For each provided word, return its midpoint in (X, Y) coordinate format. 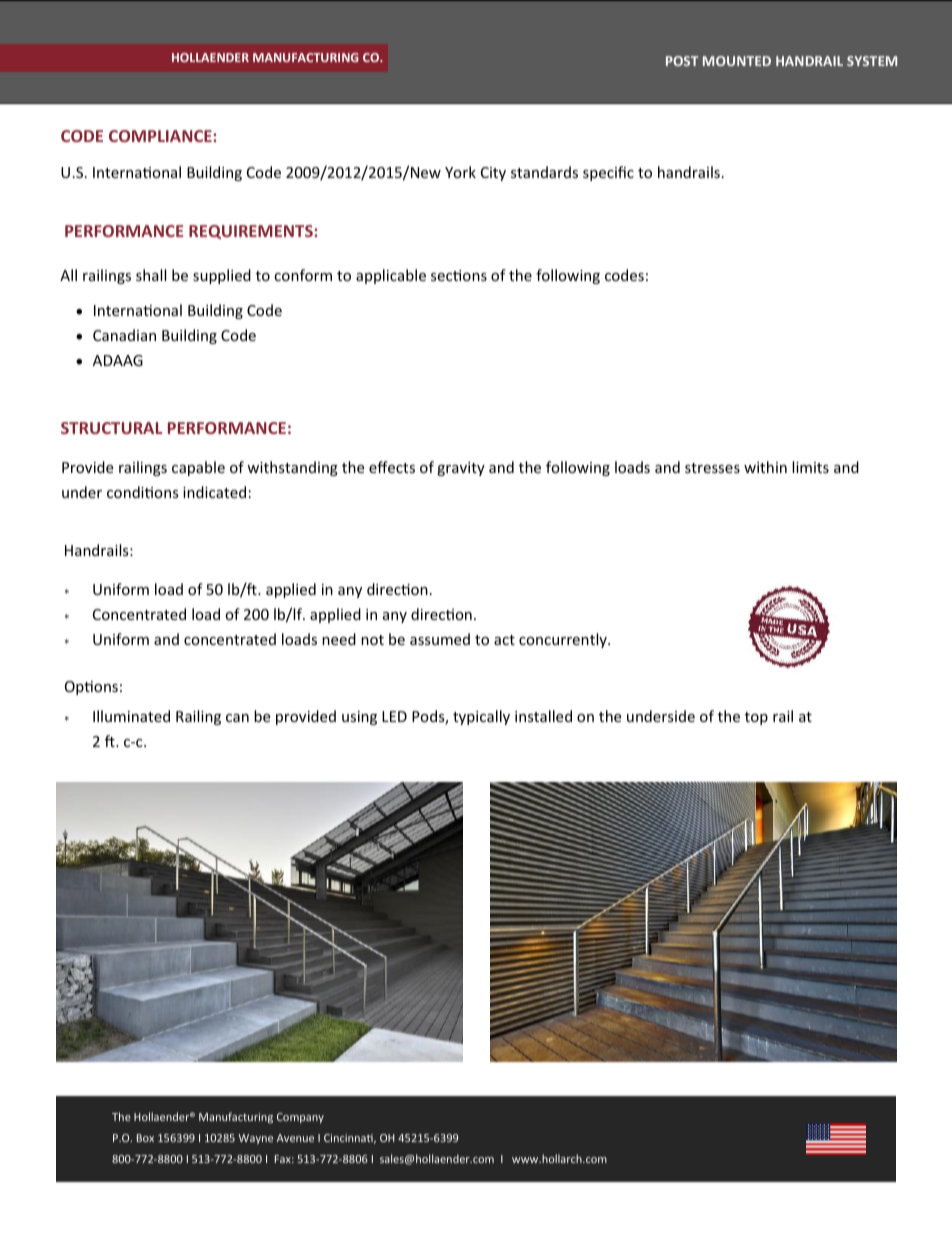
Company (300, 1118)
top (756, 718)
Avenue (295, 1138)
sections (459, 275)
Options (91, 688)
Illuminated (131, 716)
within (765, 467)
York (460, 172)
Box (145, 1138)
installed (543, 716)
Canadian (124, 335)
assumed (440, 639)
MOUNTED (737, 61)
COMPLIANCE (161, 136)
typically (481, 717)
